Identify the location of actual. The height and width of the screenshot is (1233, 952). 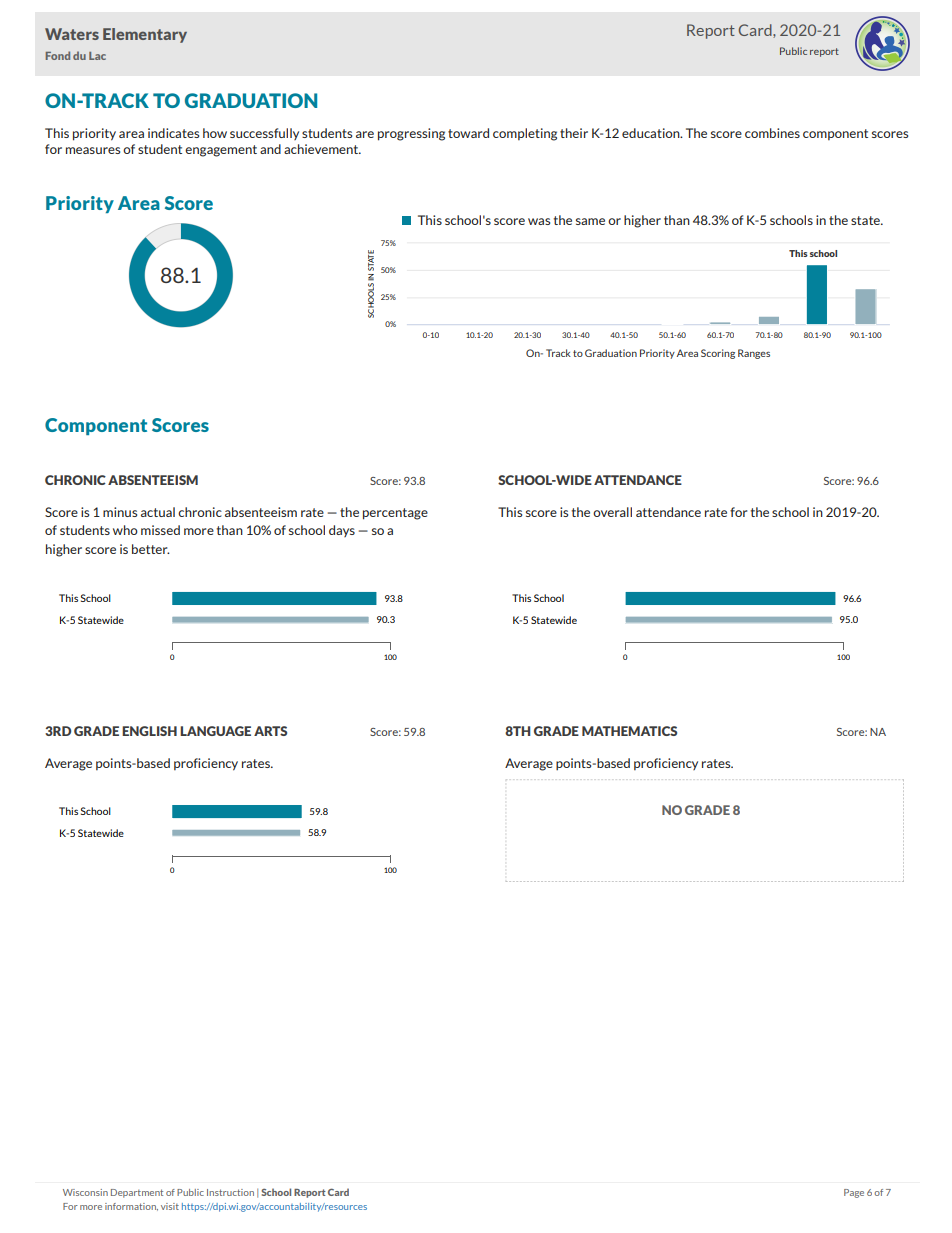
(158, 512).
